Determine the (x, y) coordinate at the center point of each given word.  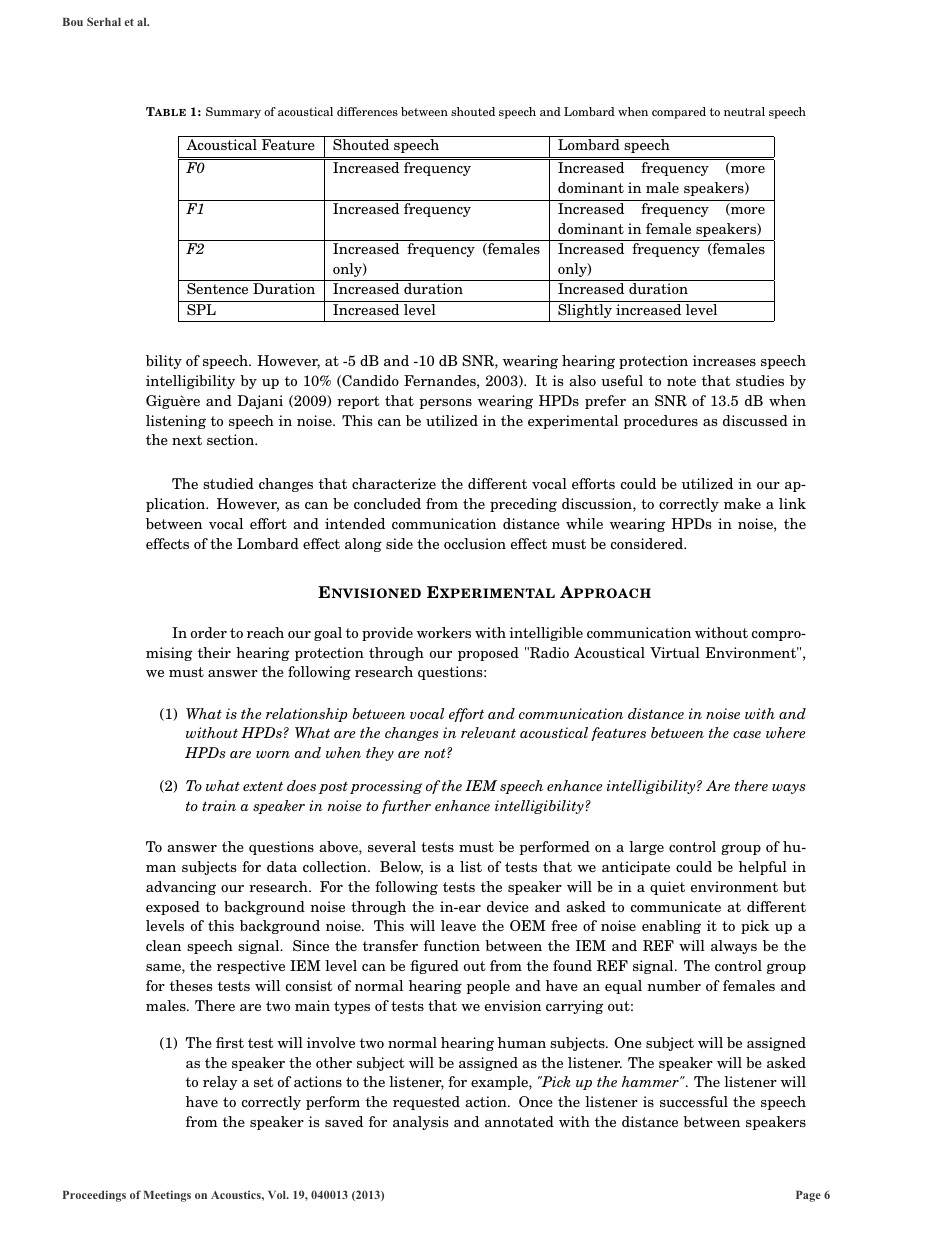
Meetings (167, 1196)
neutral (744, 111)
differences (367, 111)
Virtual (675, 652)
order (209, 632)
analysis (420, 1123)
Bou (73, 22)
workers (444, 632)
